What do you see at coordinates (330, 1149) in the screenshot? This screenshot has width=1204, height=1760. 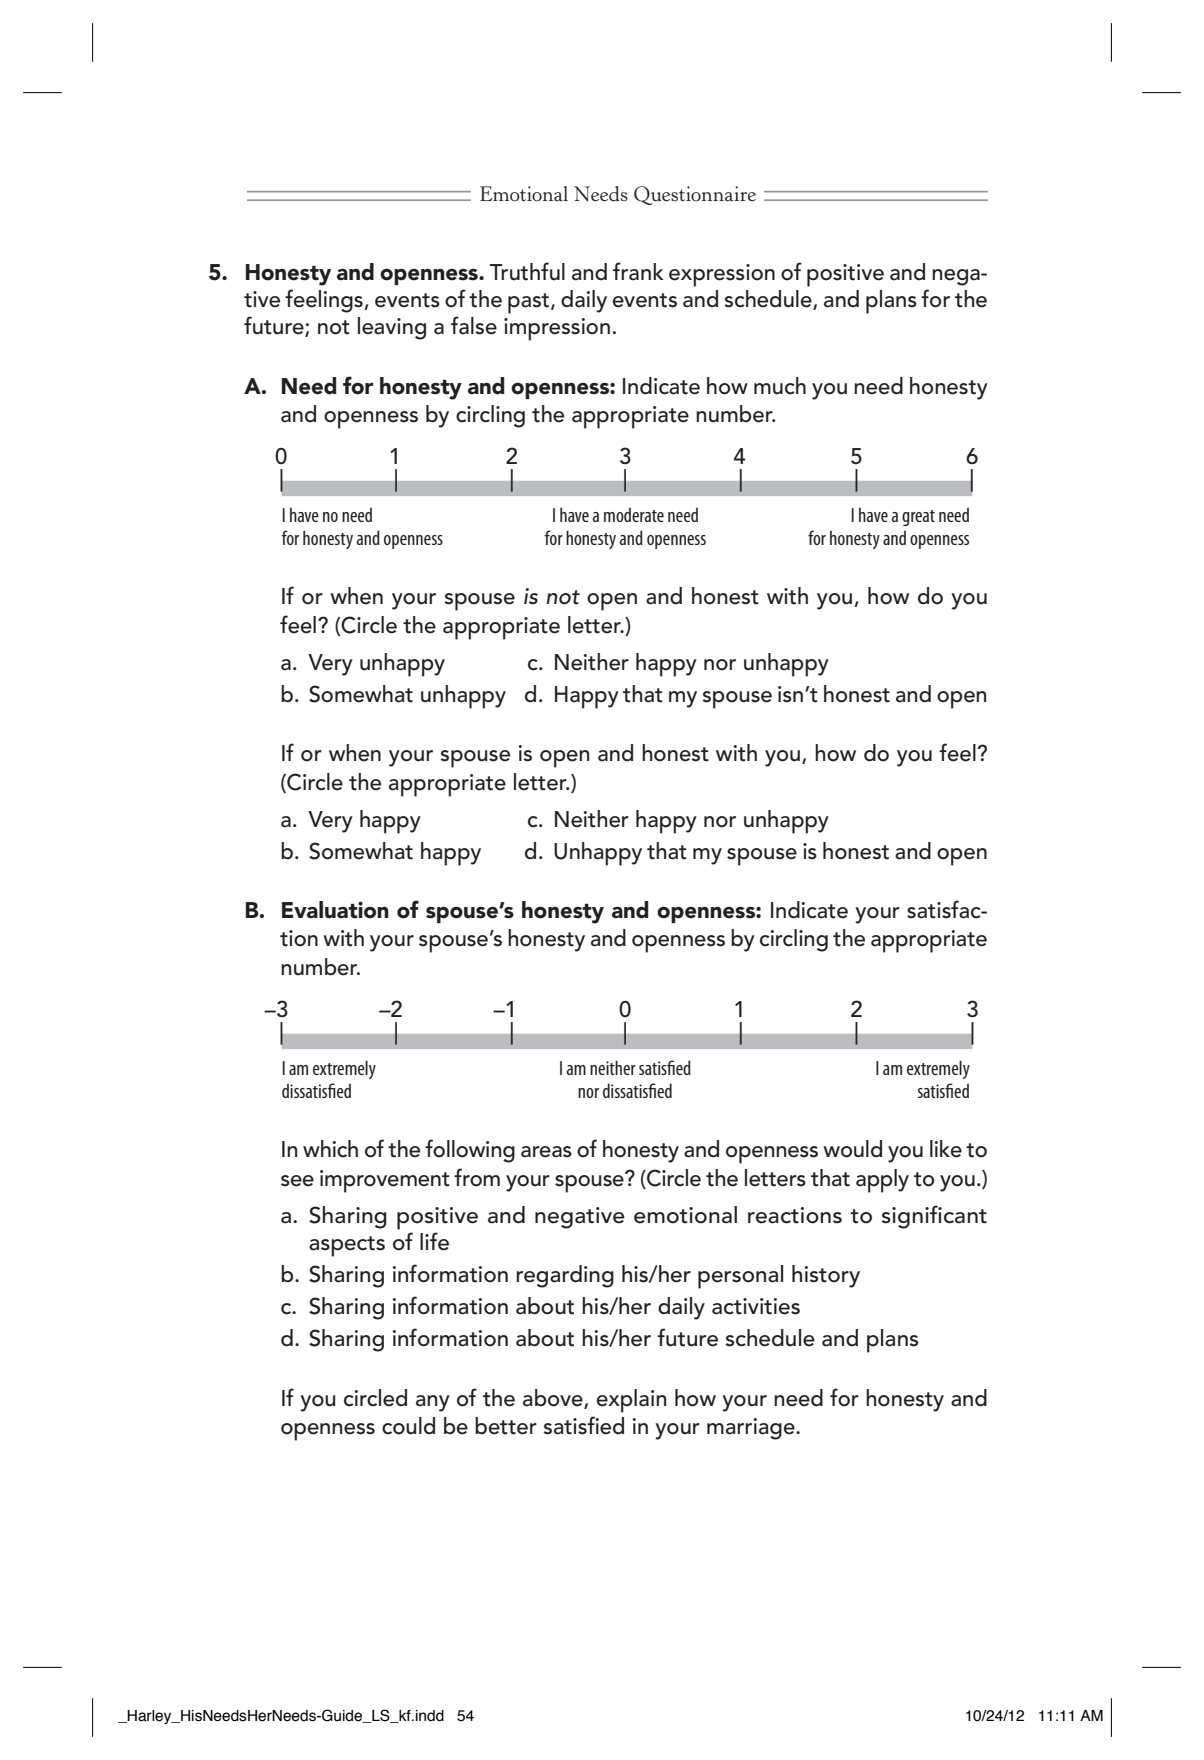 I see `which` at bounding box center [330, 1149].
